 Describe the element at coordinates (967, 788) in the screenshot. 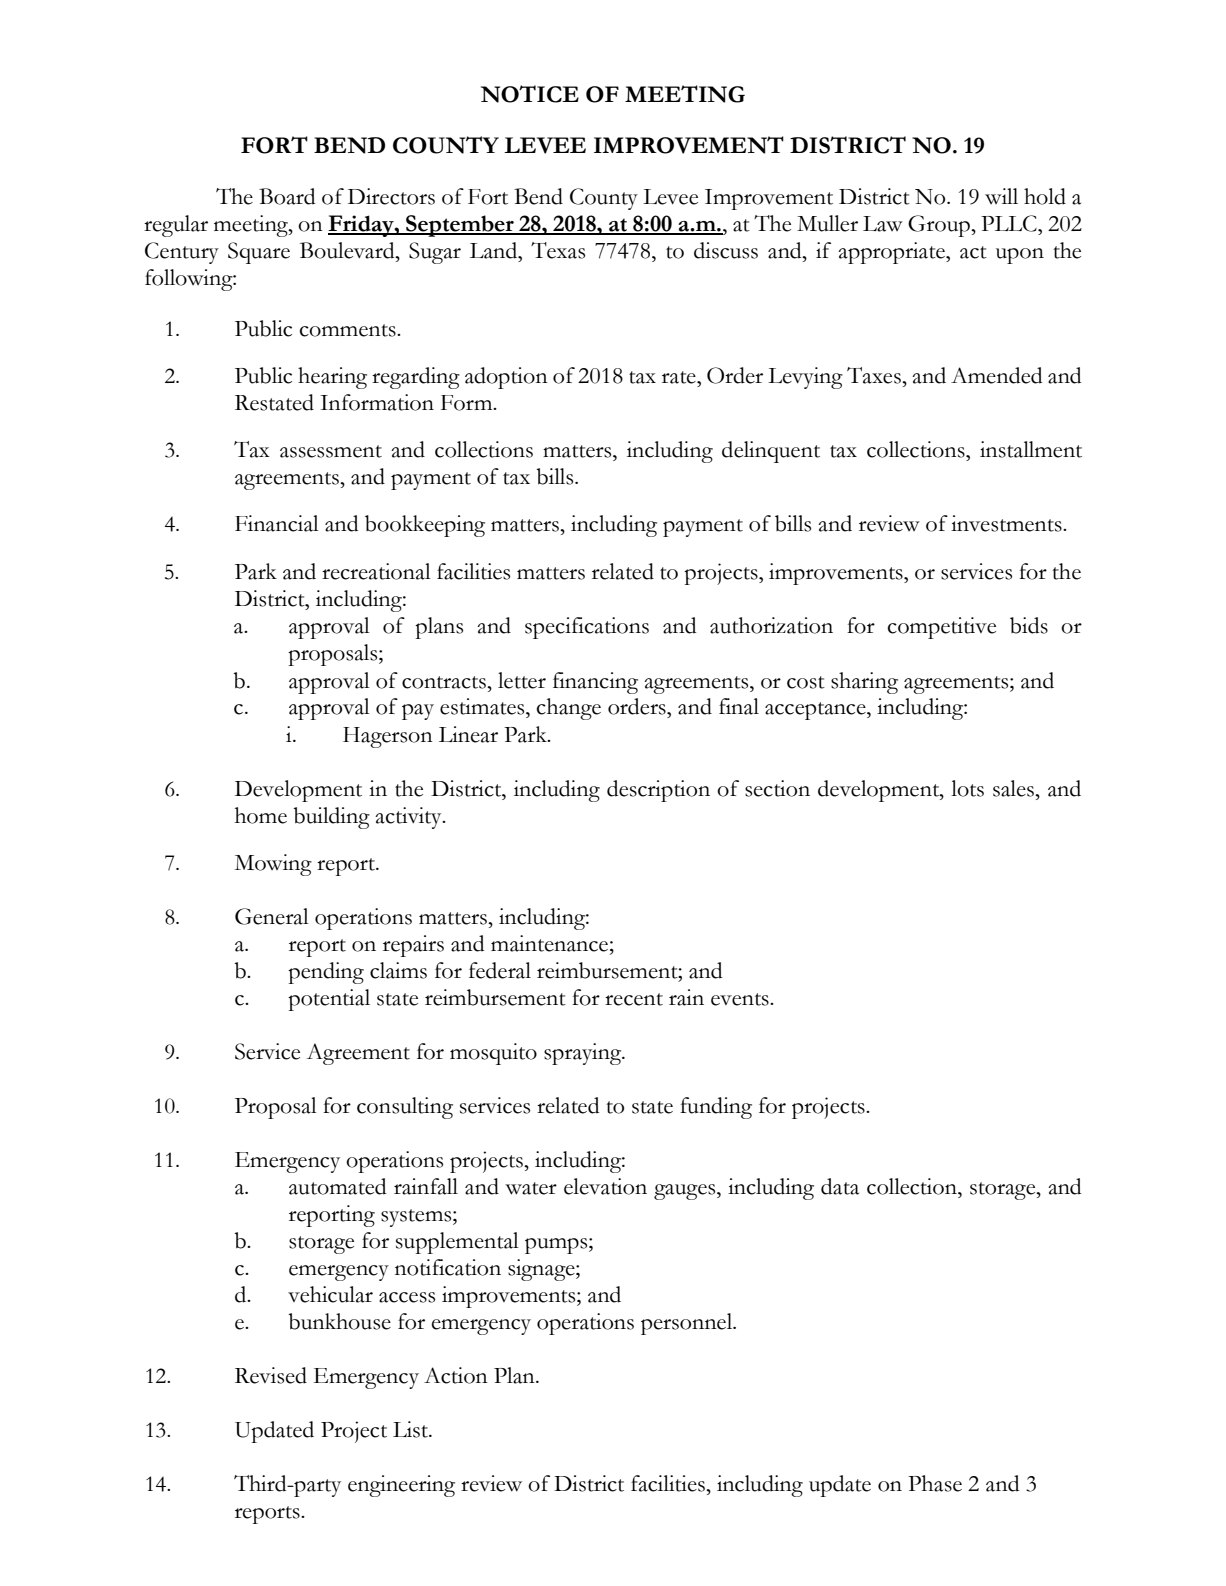

I see `lots` at that location.
